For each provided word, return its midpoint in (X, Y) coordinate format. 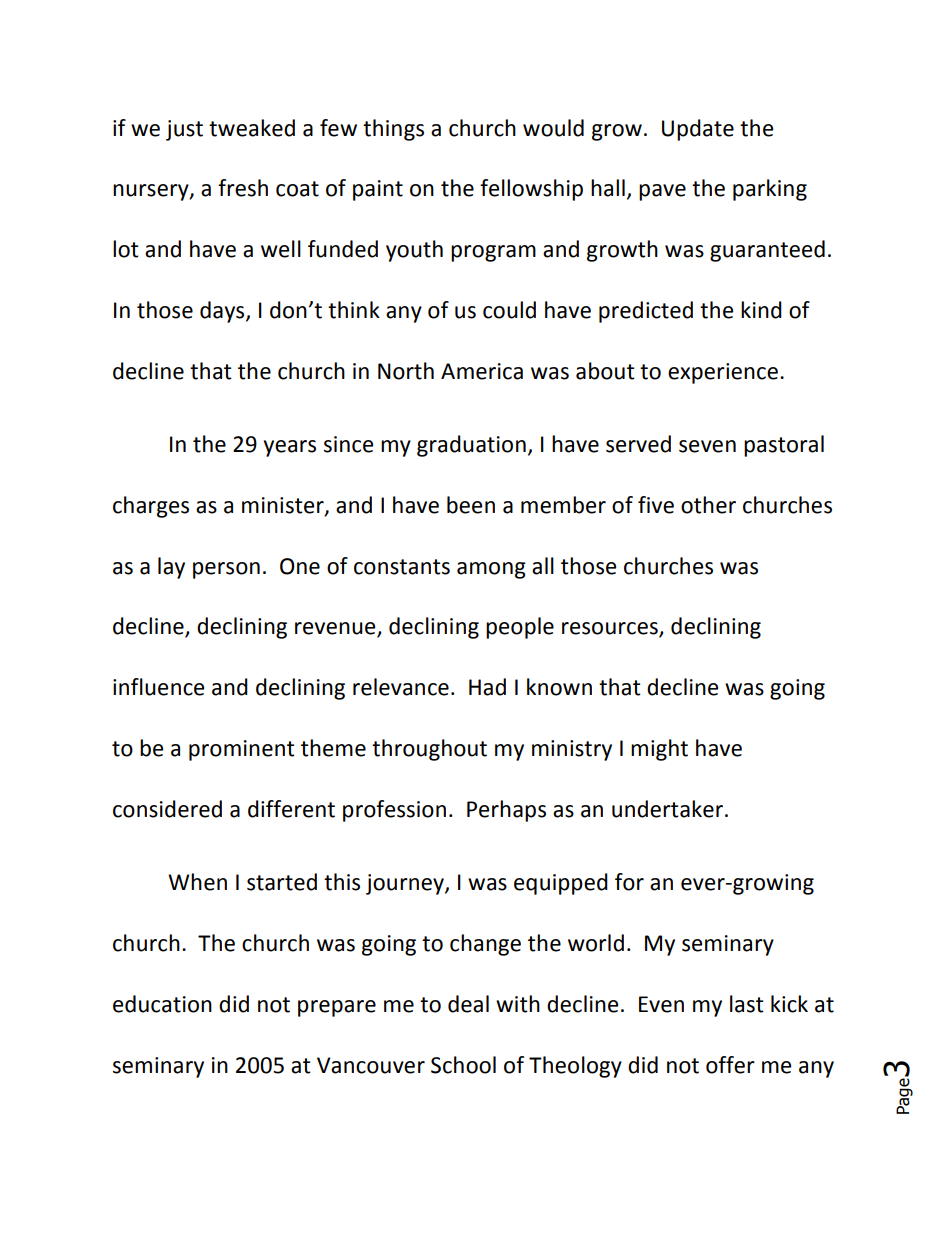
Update (698, 130)
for (629, 882)
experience (723, 373)
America (482, 371)
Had (487, 687)
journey (406, 884)
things (393, 130)
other (708, 505)
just (184, 130)
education (162, 1004)
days (223, 312)
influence (158, 687)
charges (151, 507)
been (471, 505)
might (659, 750)
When (197, 882)
